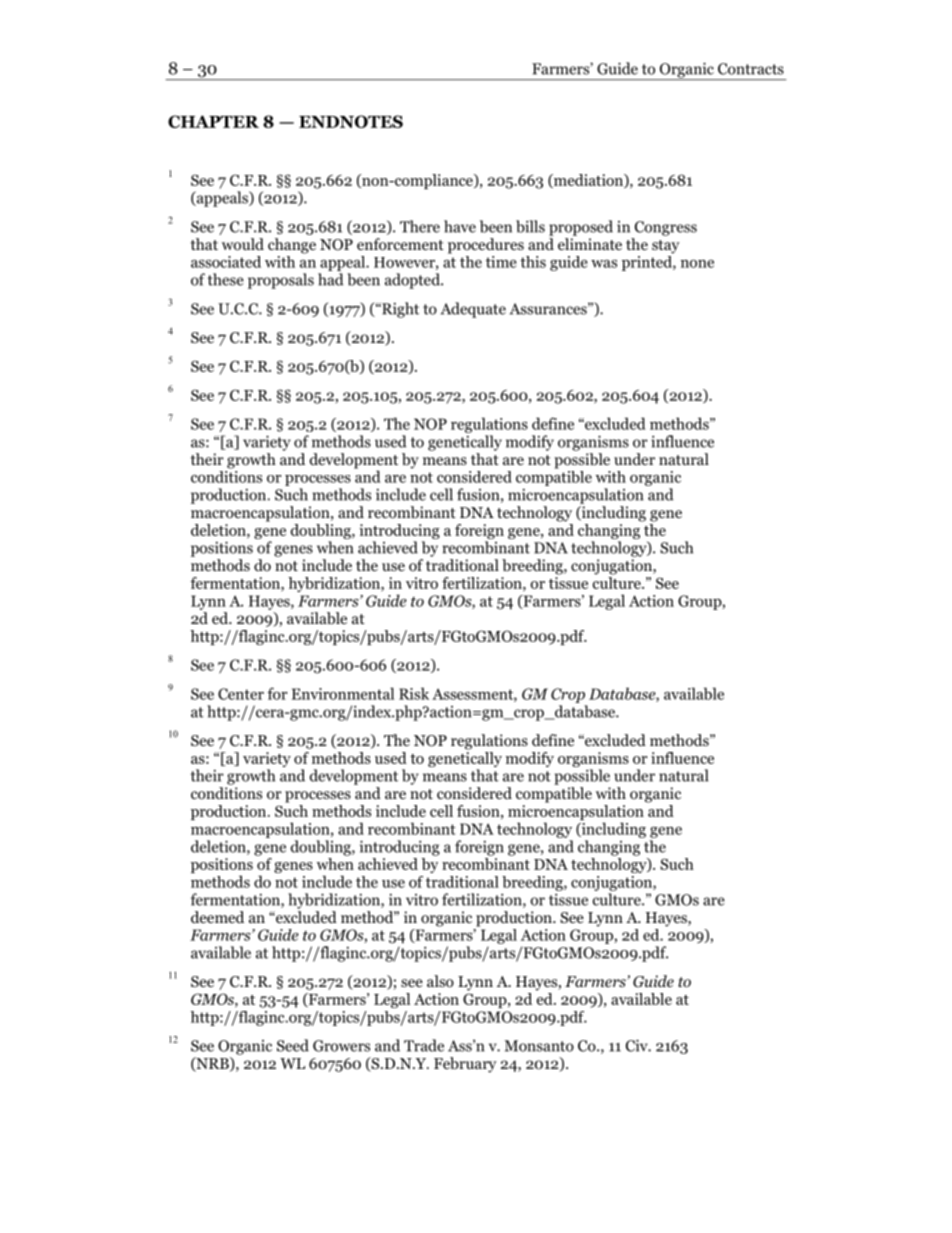  What do you see at coordinates (473, 310) in the document?
I see `Adequate` at bounding box center [473, 310].
